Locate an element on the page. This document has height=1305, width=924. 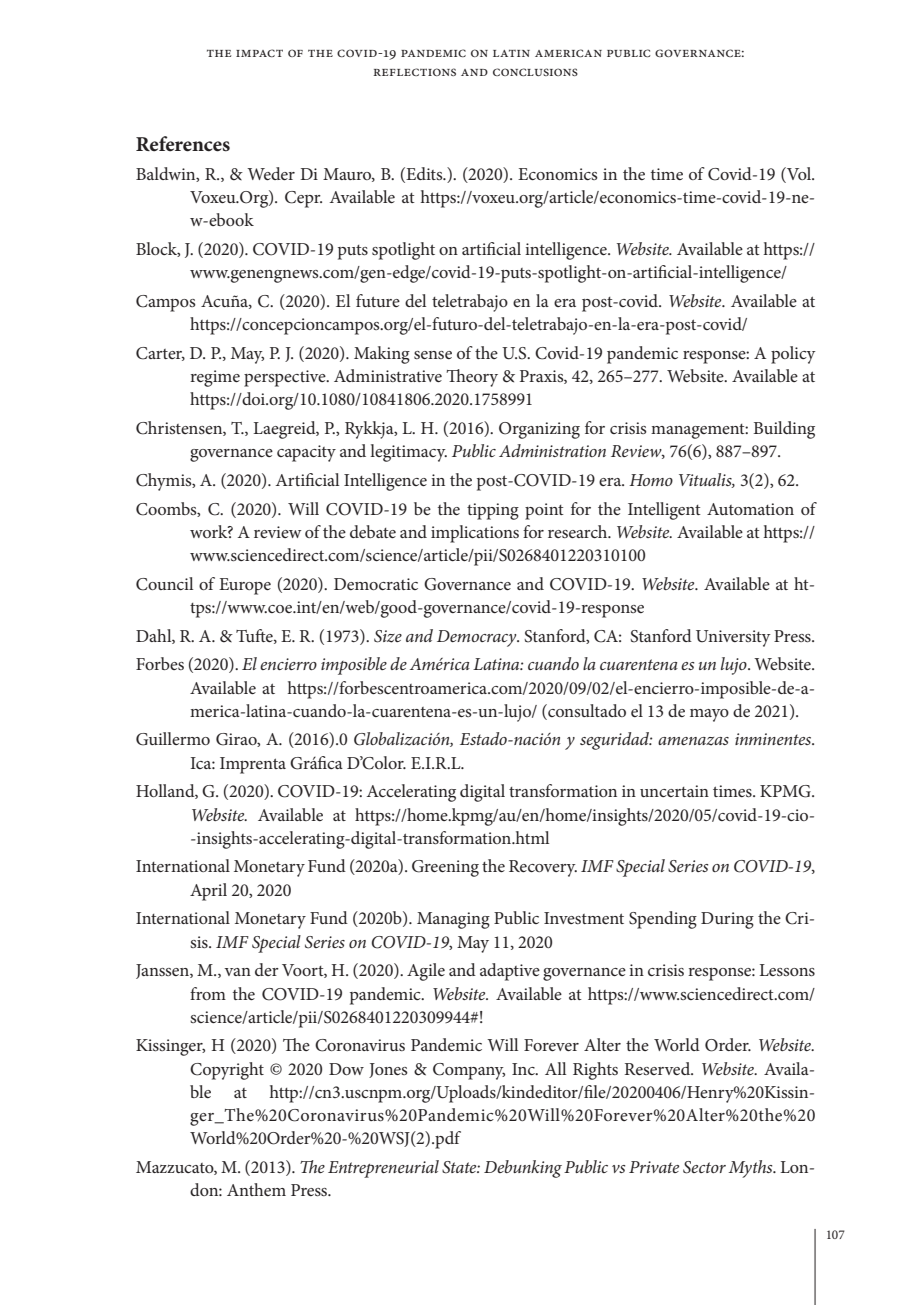
During is located at coordinates (727, 920).
